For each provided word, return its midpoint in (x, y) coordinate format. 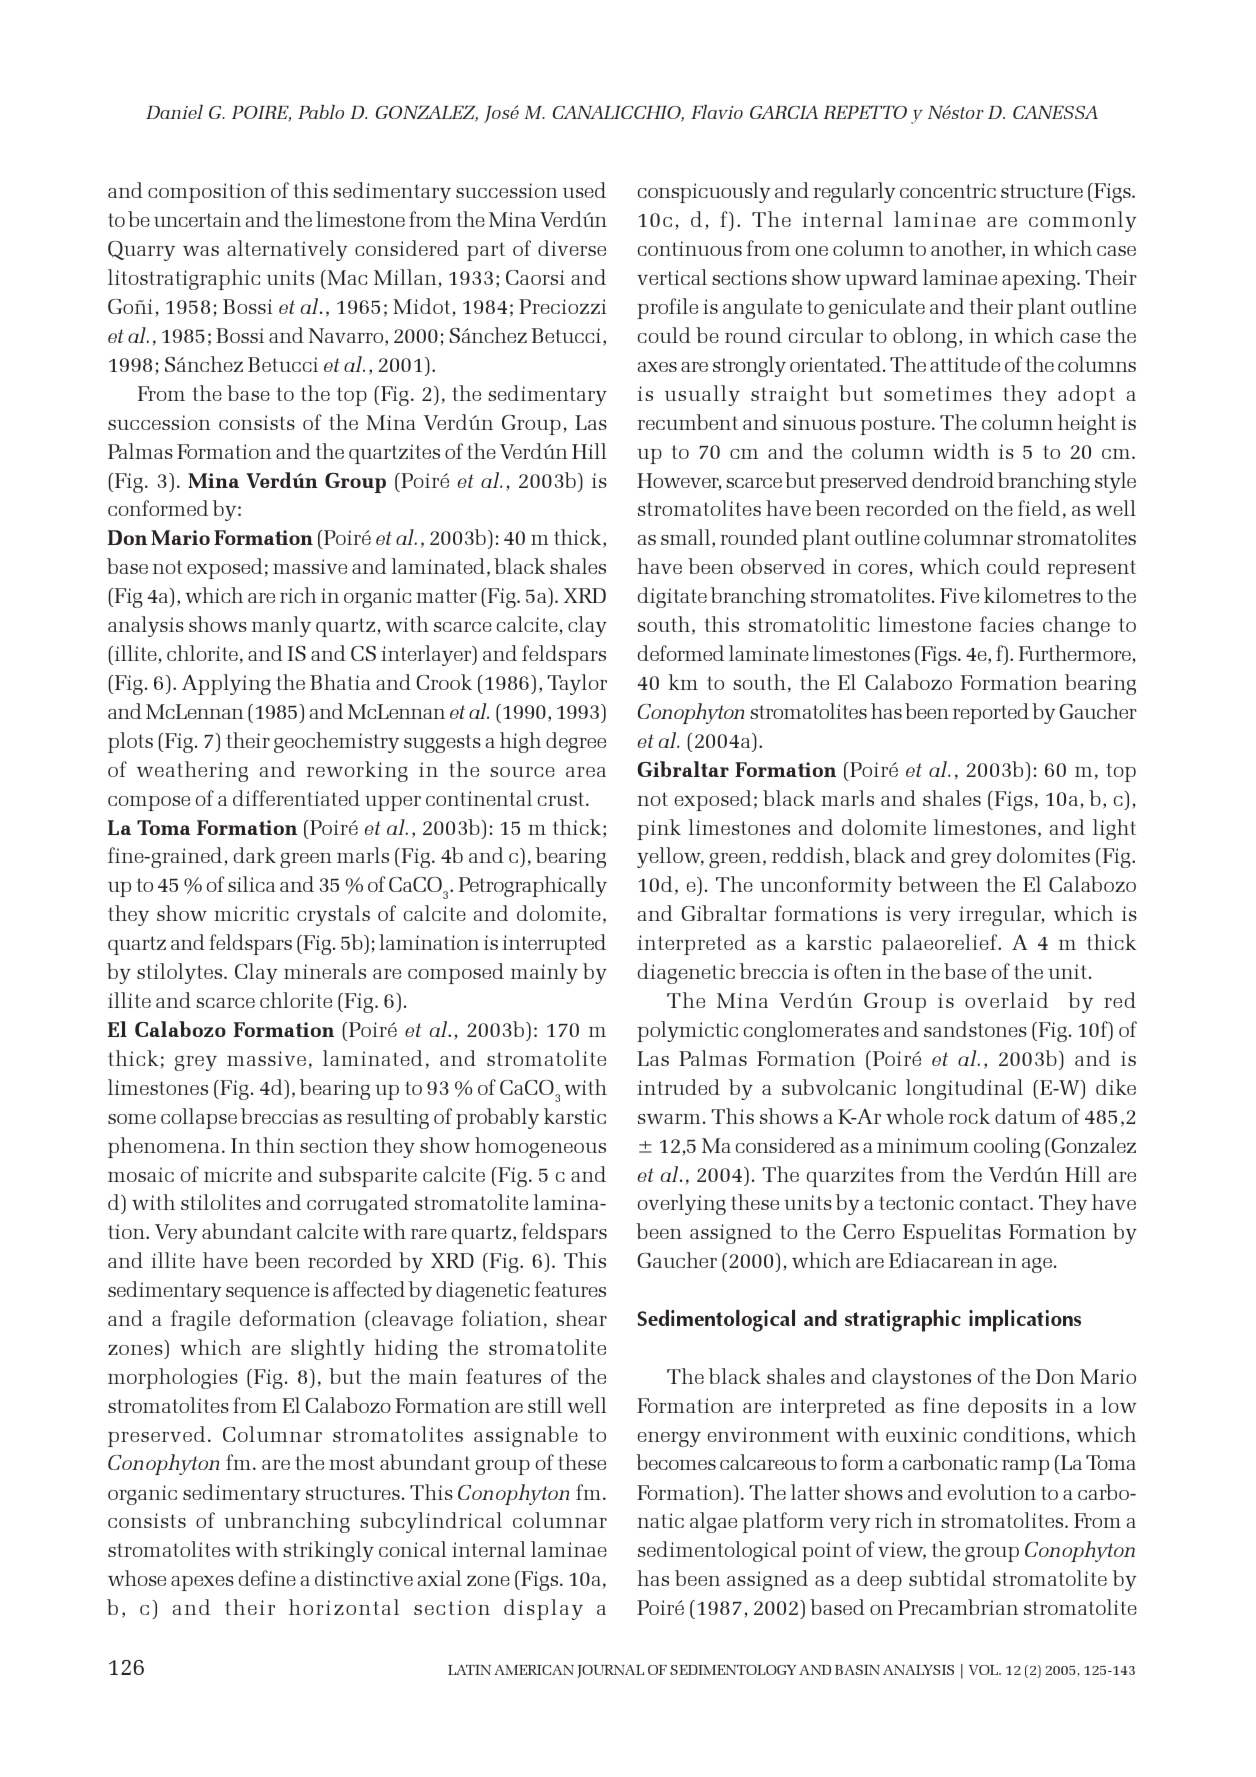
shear (581, 1318)
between (938, 884)
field (1039, 508)
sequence (268, 1294)
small (687, 538)
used (584, 190)
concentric (948, 190)
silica (251, 884)
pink (659, 829)
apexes (202, 1583)
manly (281, 626)
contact (995, 1203)
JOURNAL (610, 1671)
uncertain (197, 219)
